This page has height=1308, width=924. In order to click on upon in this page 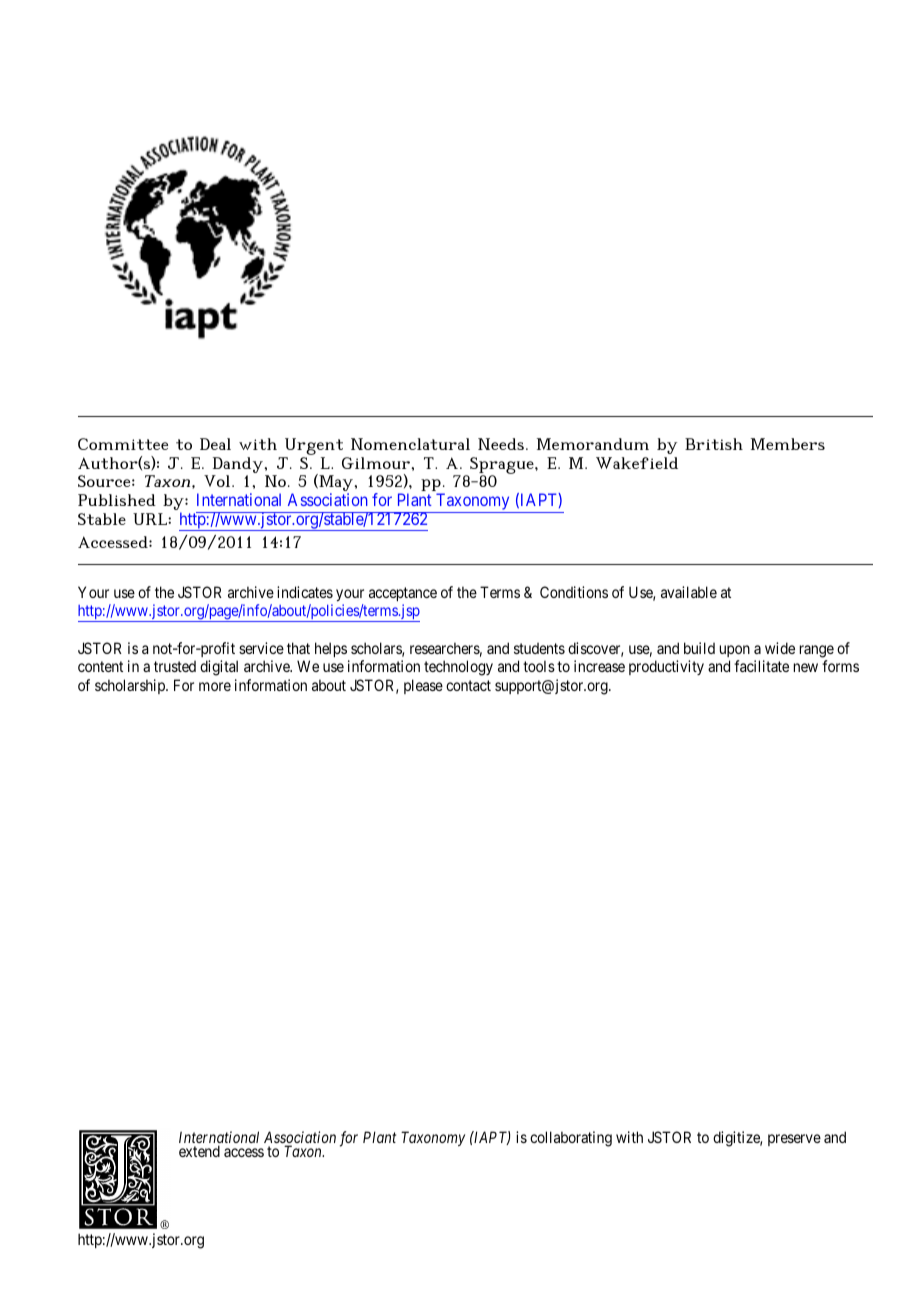, I will do `click(735, 651)`.
